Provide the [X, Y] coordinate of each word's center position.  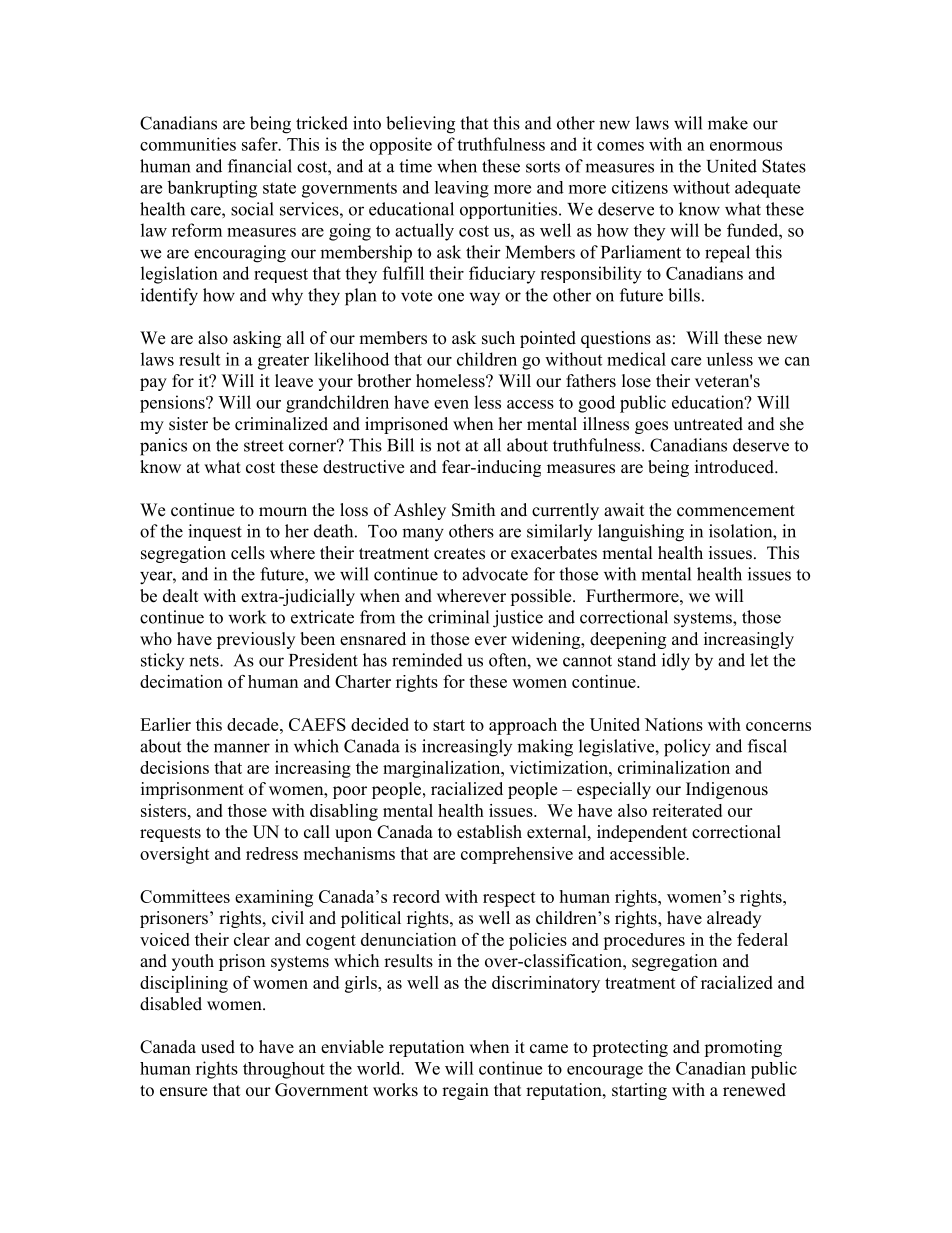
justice [518, 619]
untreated [708, 424]
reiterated [687, 810]
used [218, 1047]
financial [260, 166]
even [451, 404]
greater [283, 362]
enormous [746, 146]
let [759, 660]
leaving [462, 189]
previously [256, 640]
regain [465, 1091]
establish [489, 832]
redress [272, 853]
